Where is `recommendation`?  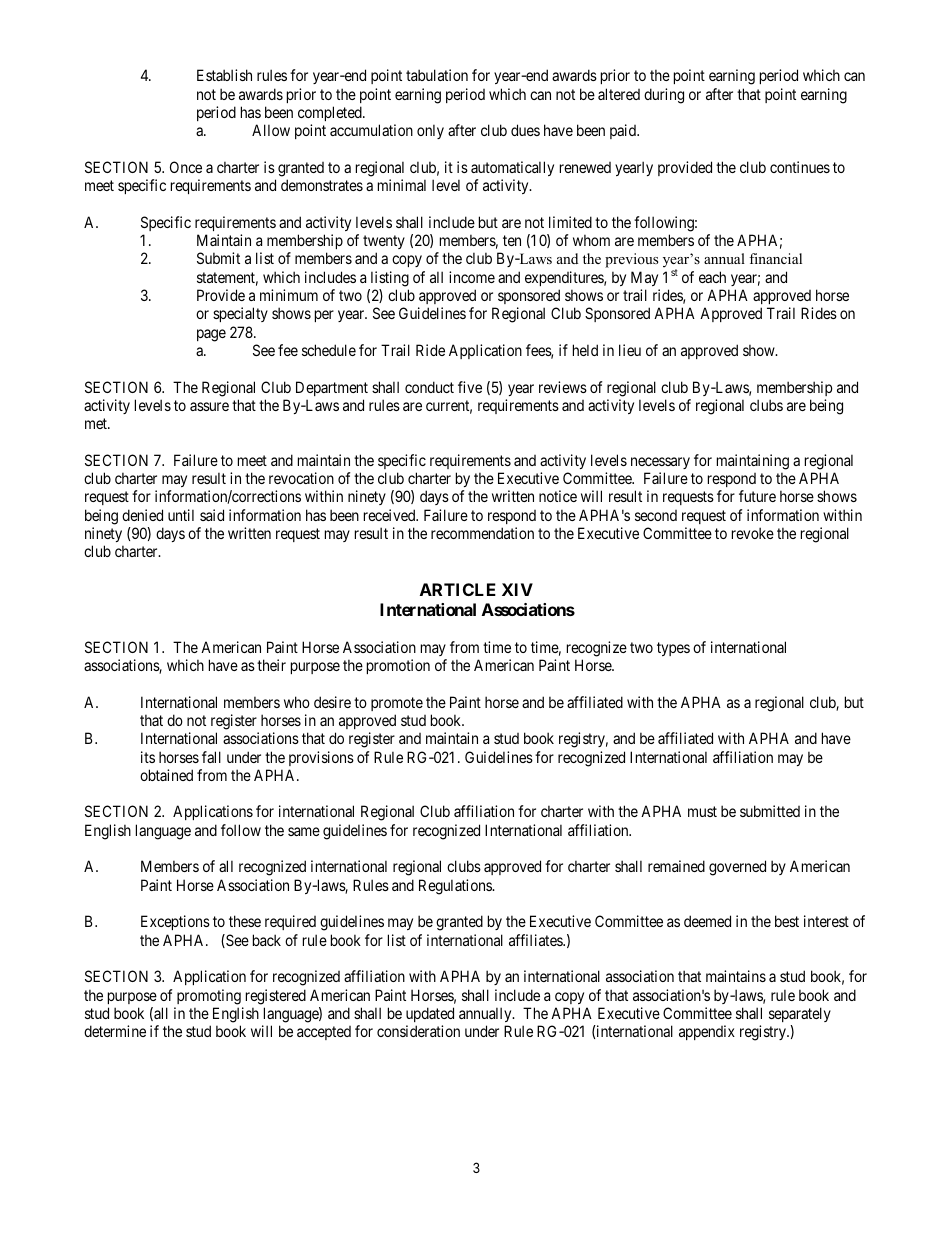 recommendation is located at coordinates (482, 533).
